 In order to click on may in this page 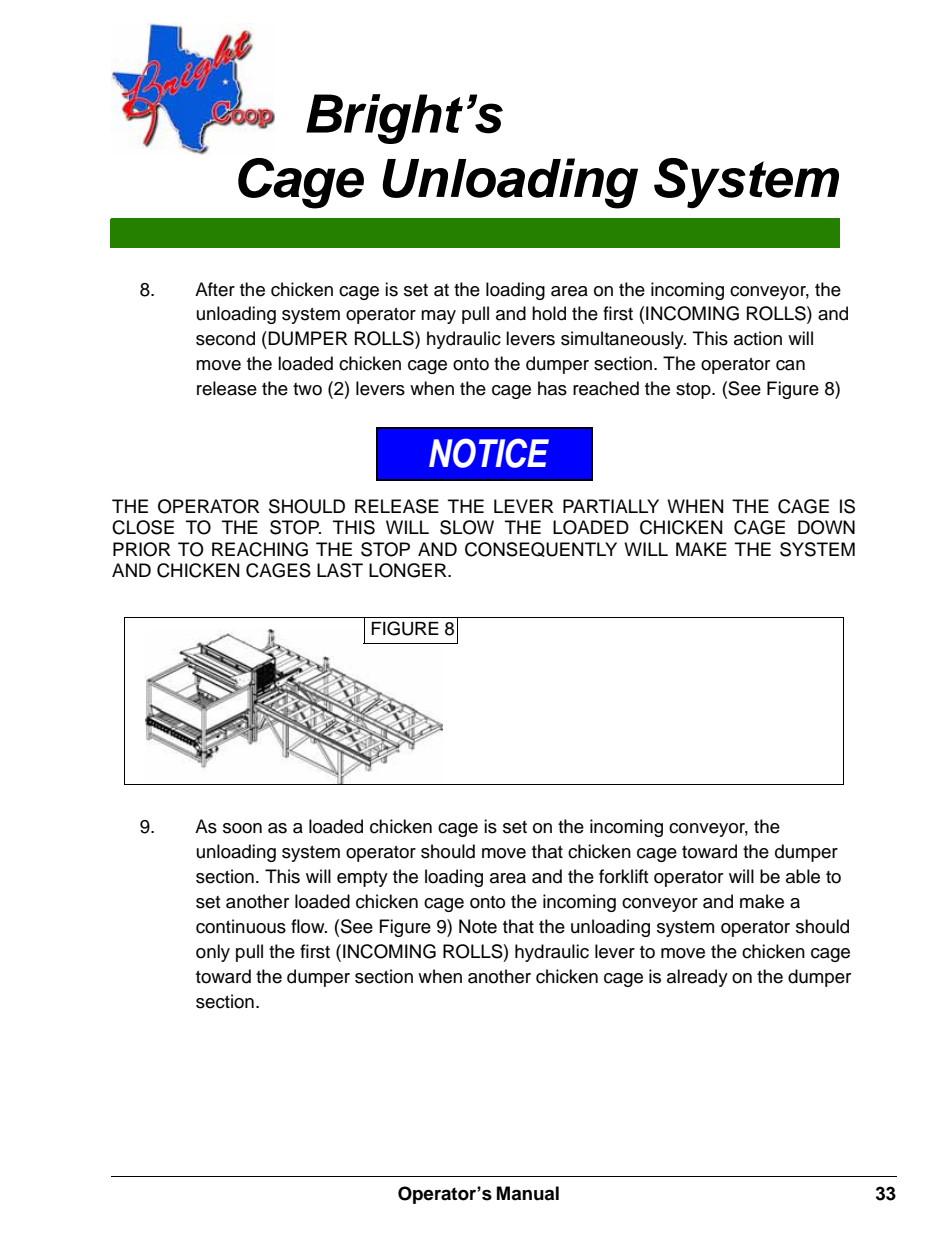, I will do `click(438, 317)`.
